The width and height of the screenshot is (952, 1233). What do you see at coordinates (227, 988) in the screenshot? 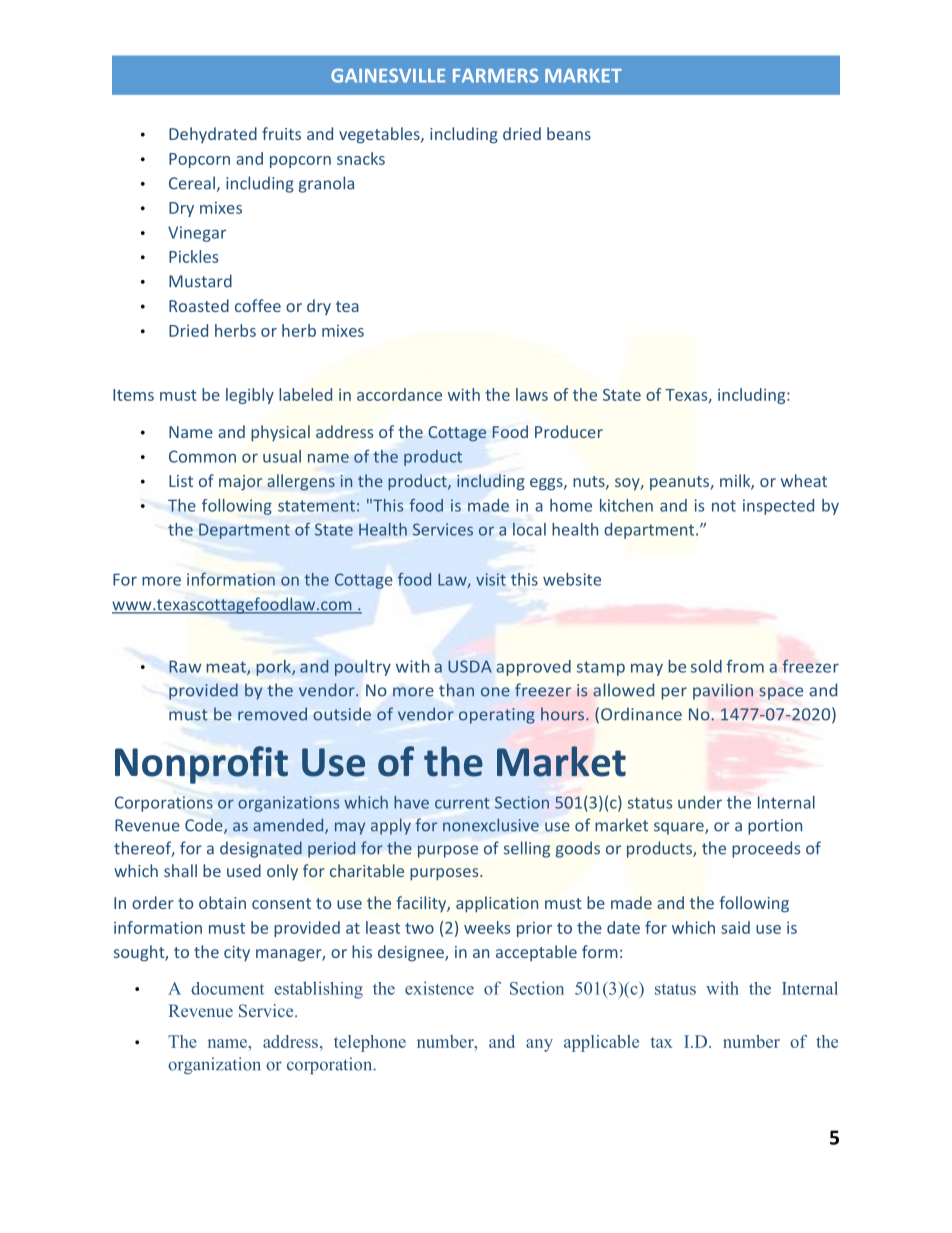
I see `document` at bounding box center [227, 988].
